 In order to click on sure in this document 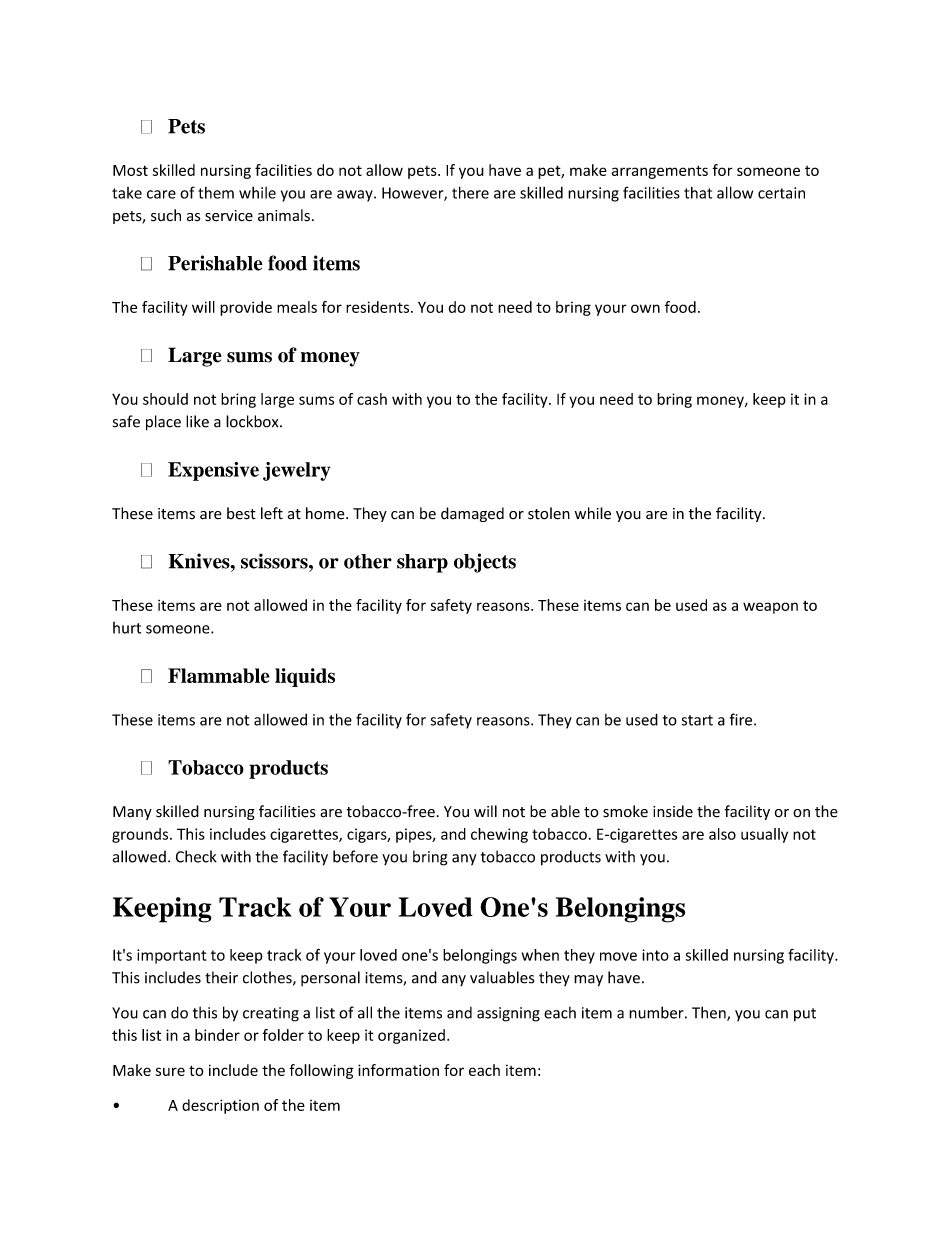, I will do `click(170, 1071)`.
